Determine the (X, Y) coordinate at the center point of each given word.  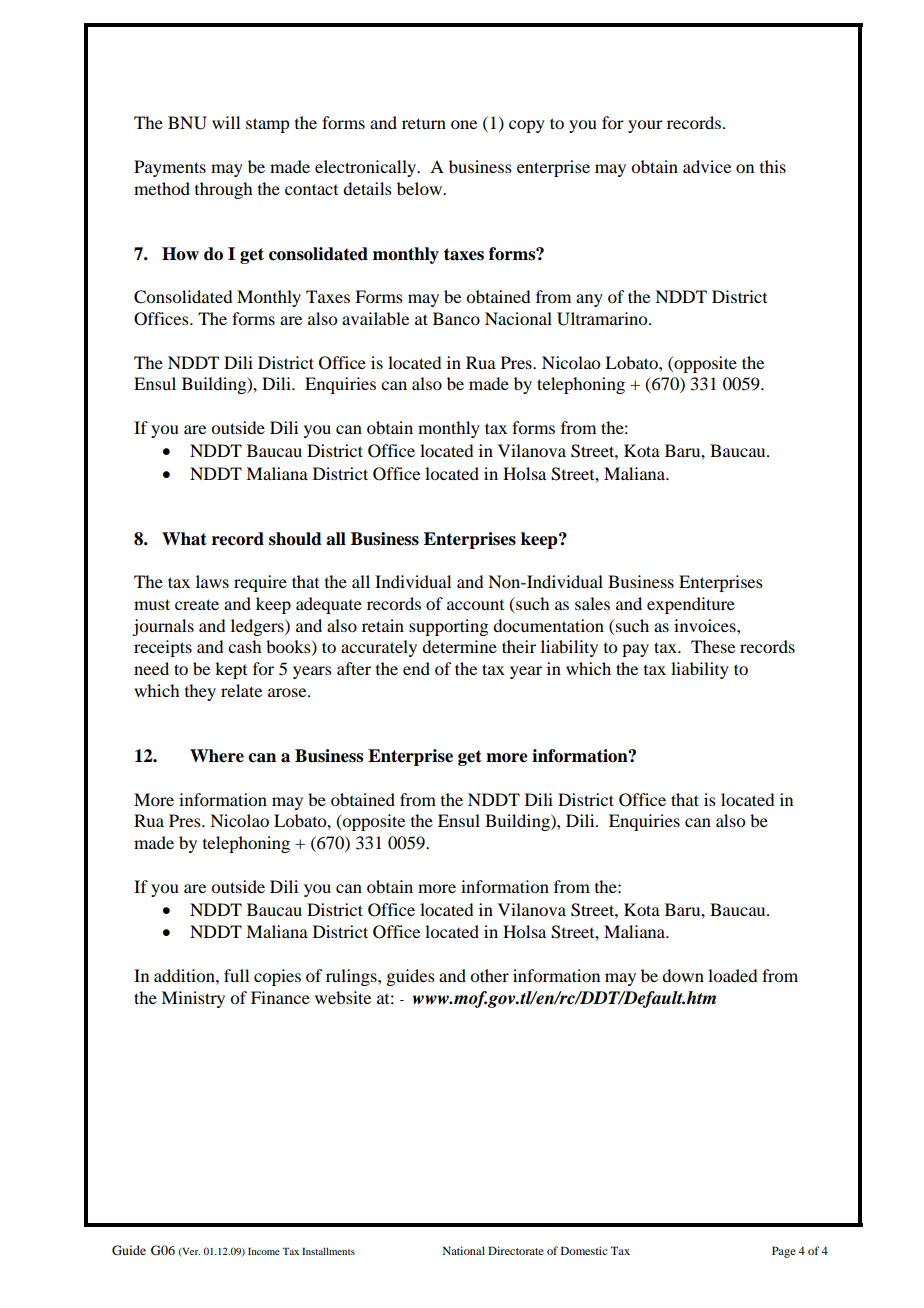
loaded (732, 975)
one (464, 124)
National (464, 1250)
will (226, 122)
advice (707, 166)
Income (264, 1251)
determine (459, 646)
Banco (456, 318)
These (713, 646)
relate (241, 690)
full (236, 975)
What (184, 539)
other (489, 975)
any (589, 300)
